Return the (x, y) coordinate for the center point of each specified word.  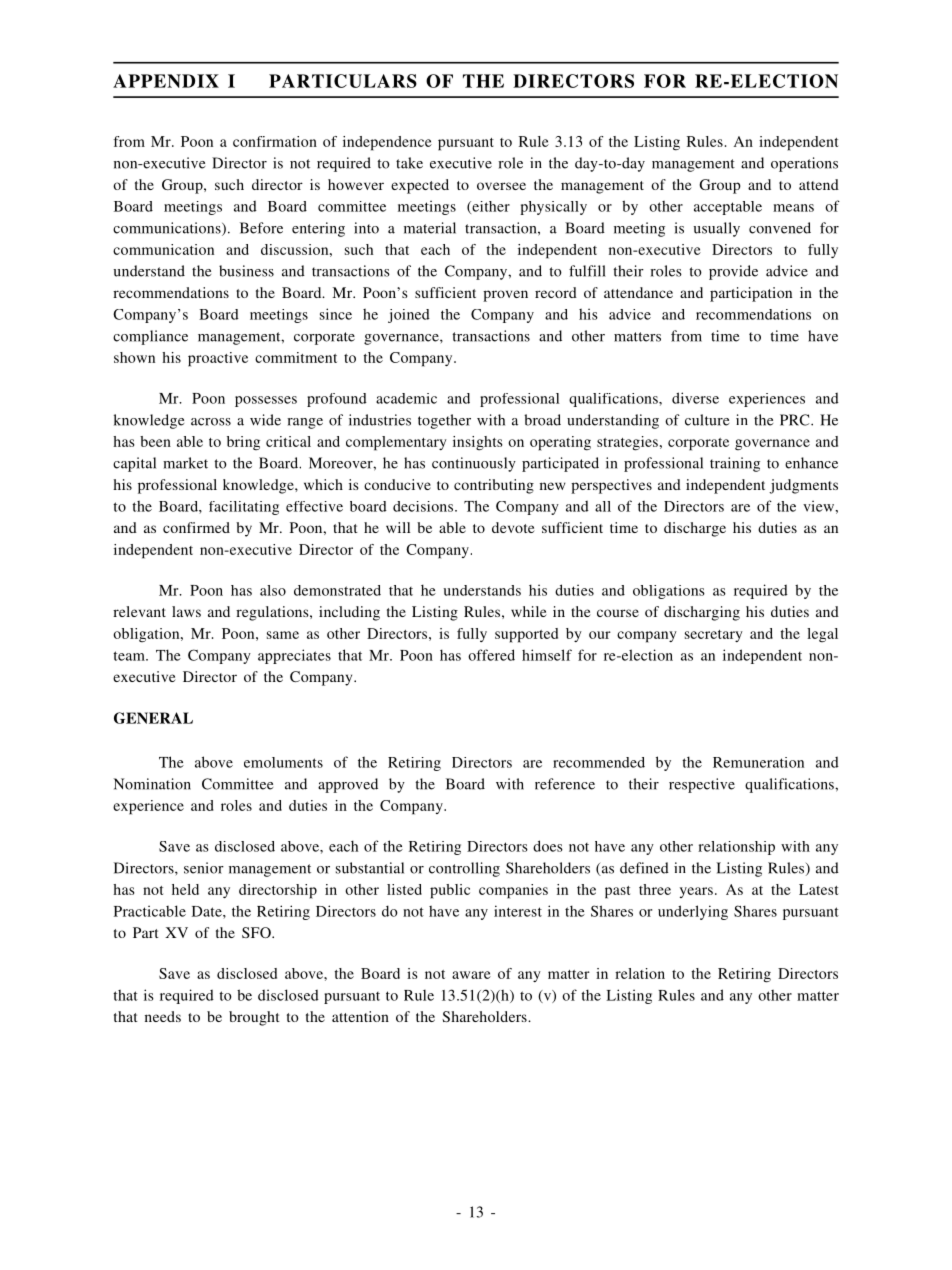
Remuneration (758, 762)
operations (804, 164)
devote (513, 527)
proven (505, 296)
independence (387, 143)
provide (733, 272)
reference (565, 784)
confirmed (196, 527)
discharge (695, 529)
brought (254, 1018)
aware (471, 975)
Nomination (152, 784)
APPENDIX (166, 81)
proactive (218, 359)
